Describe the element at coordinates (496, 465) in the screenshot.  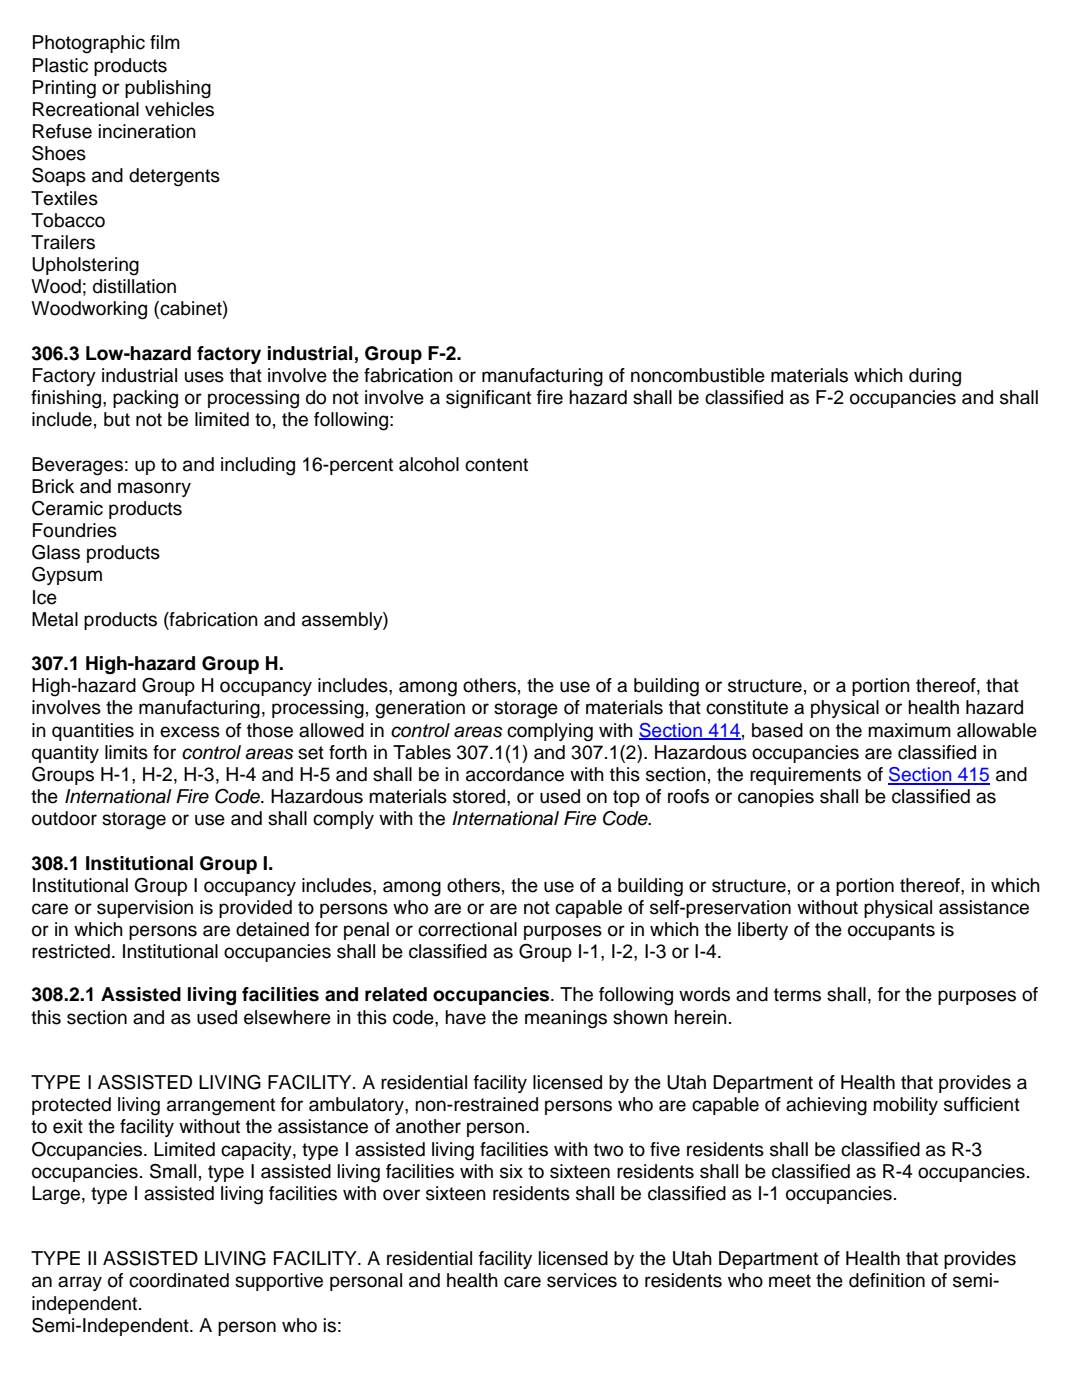
I see `content` at that location.
